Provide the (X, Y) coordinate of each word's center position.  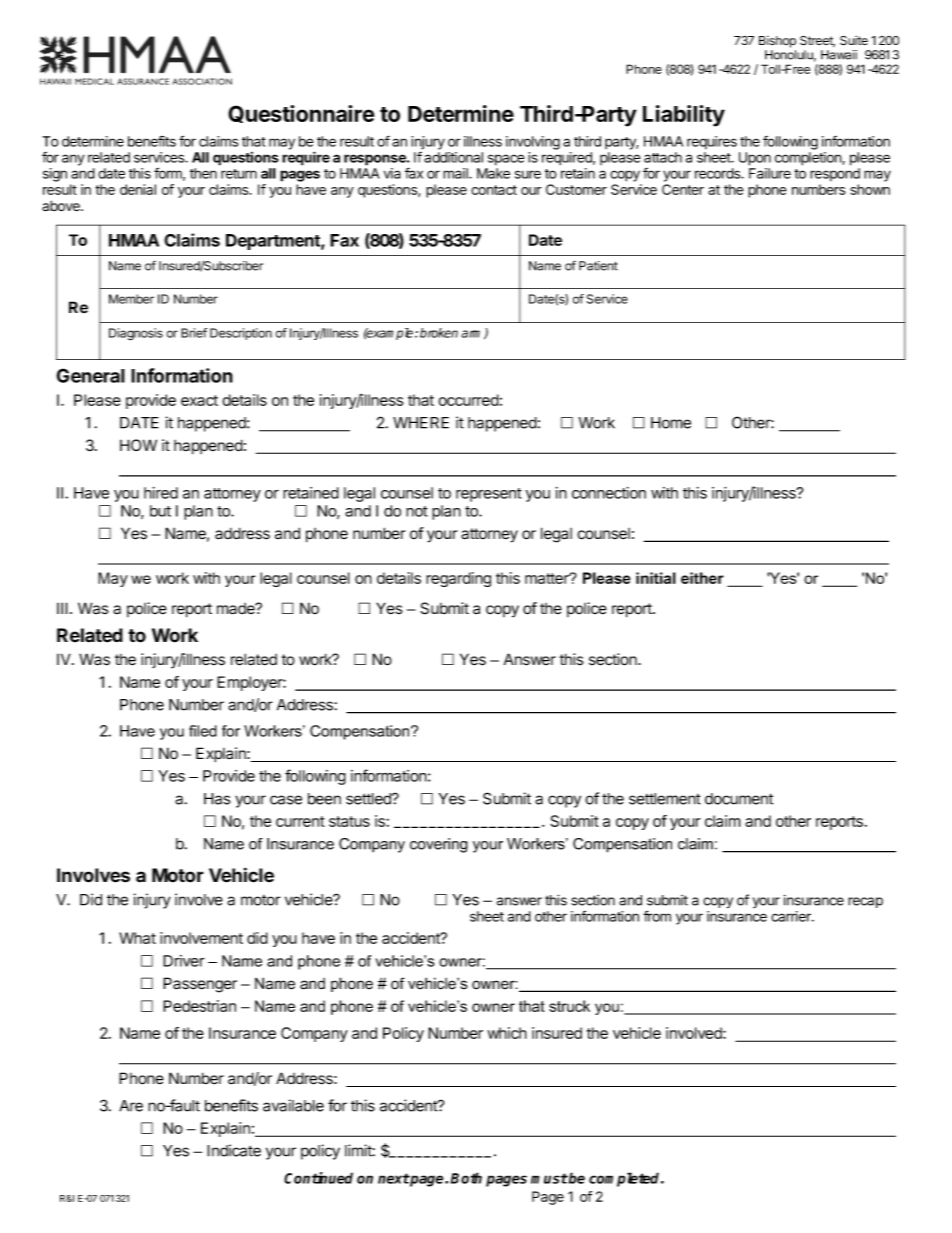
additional (453, 157)
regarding (458, 579)
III (62, 608)
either (702, 578)
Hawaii (839, 55)
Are (131, 1106)
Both (466, 1178)
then (203, 173)
